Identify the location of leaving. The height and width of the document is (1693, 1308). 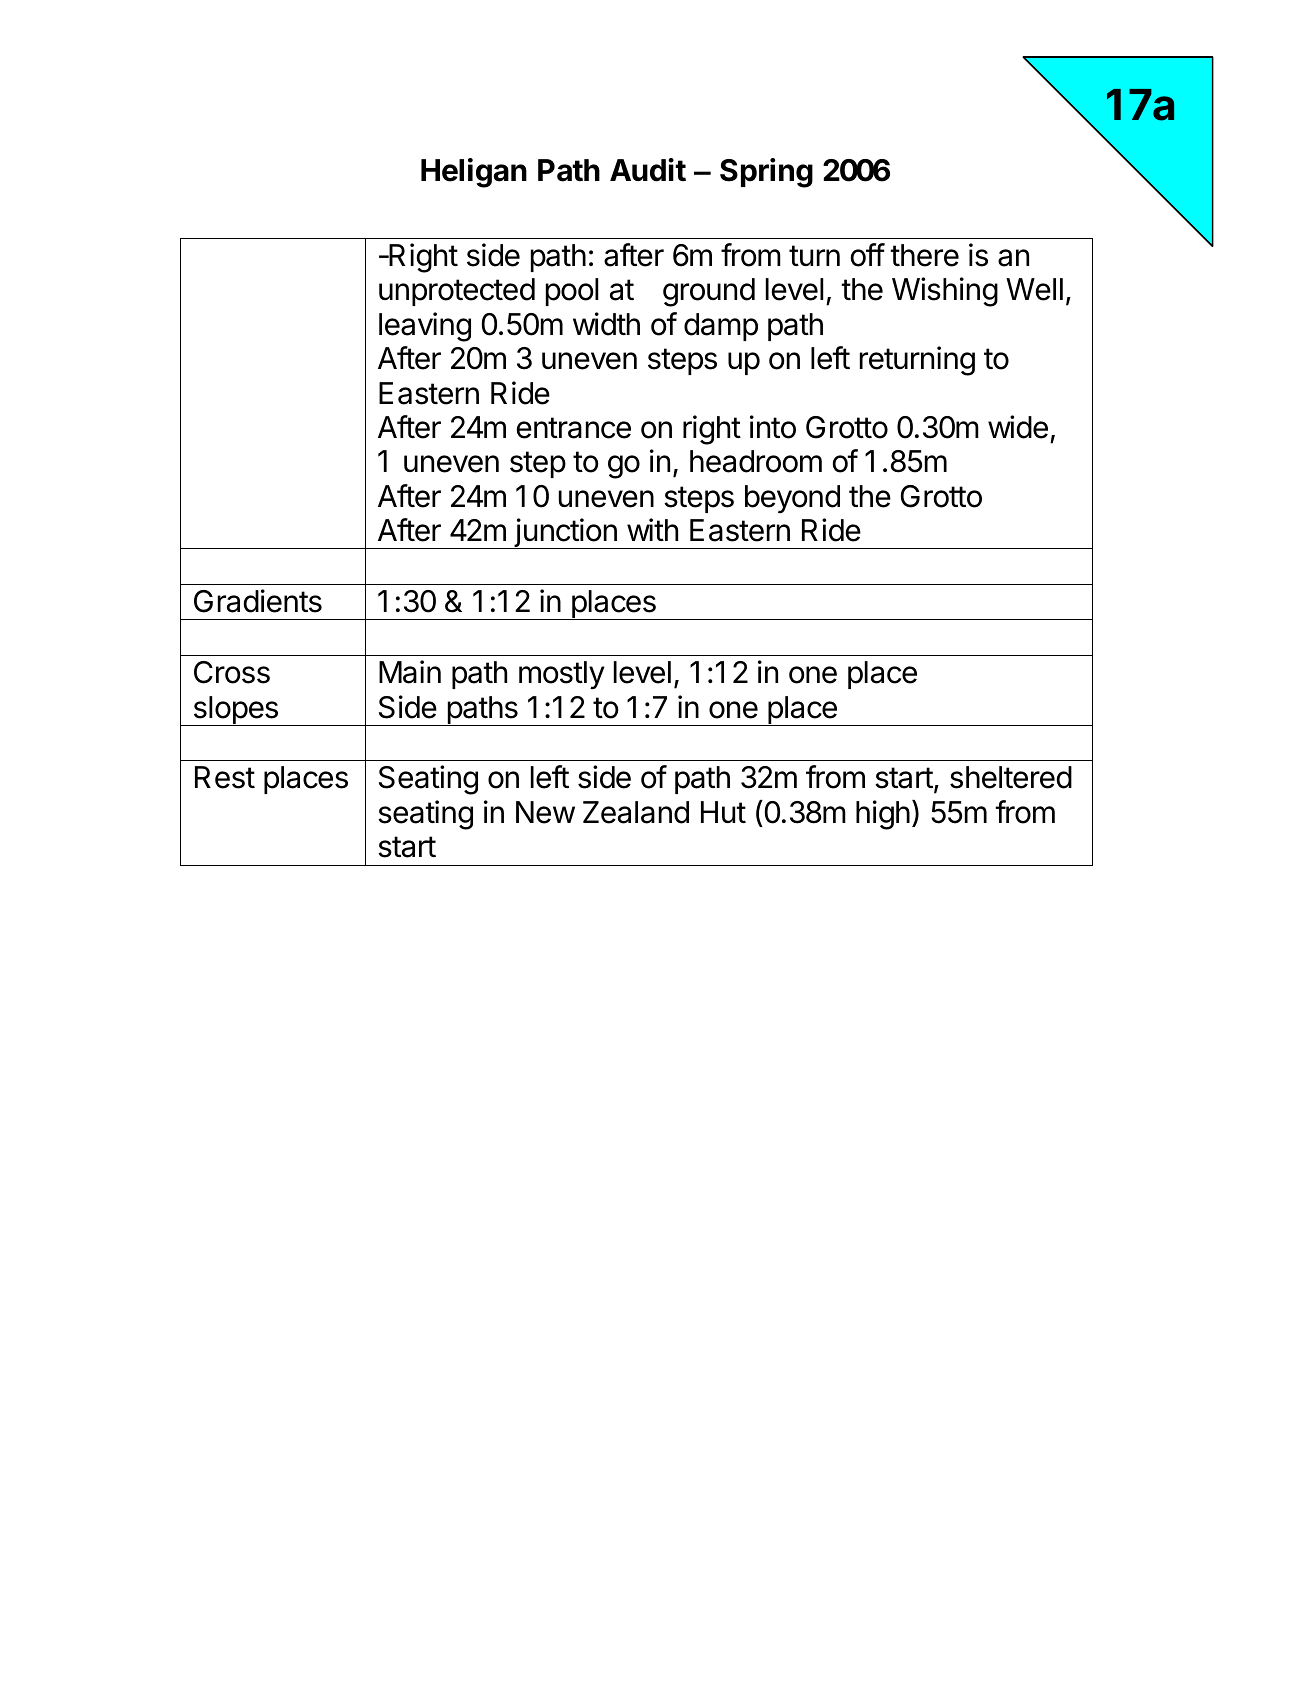
(425, 327).
